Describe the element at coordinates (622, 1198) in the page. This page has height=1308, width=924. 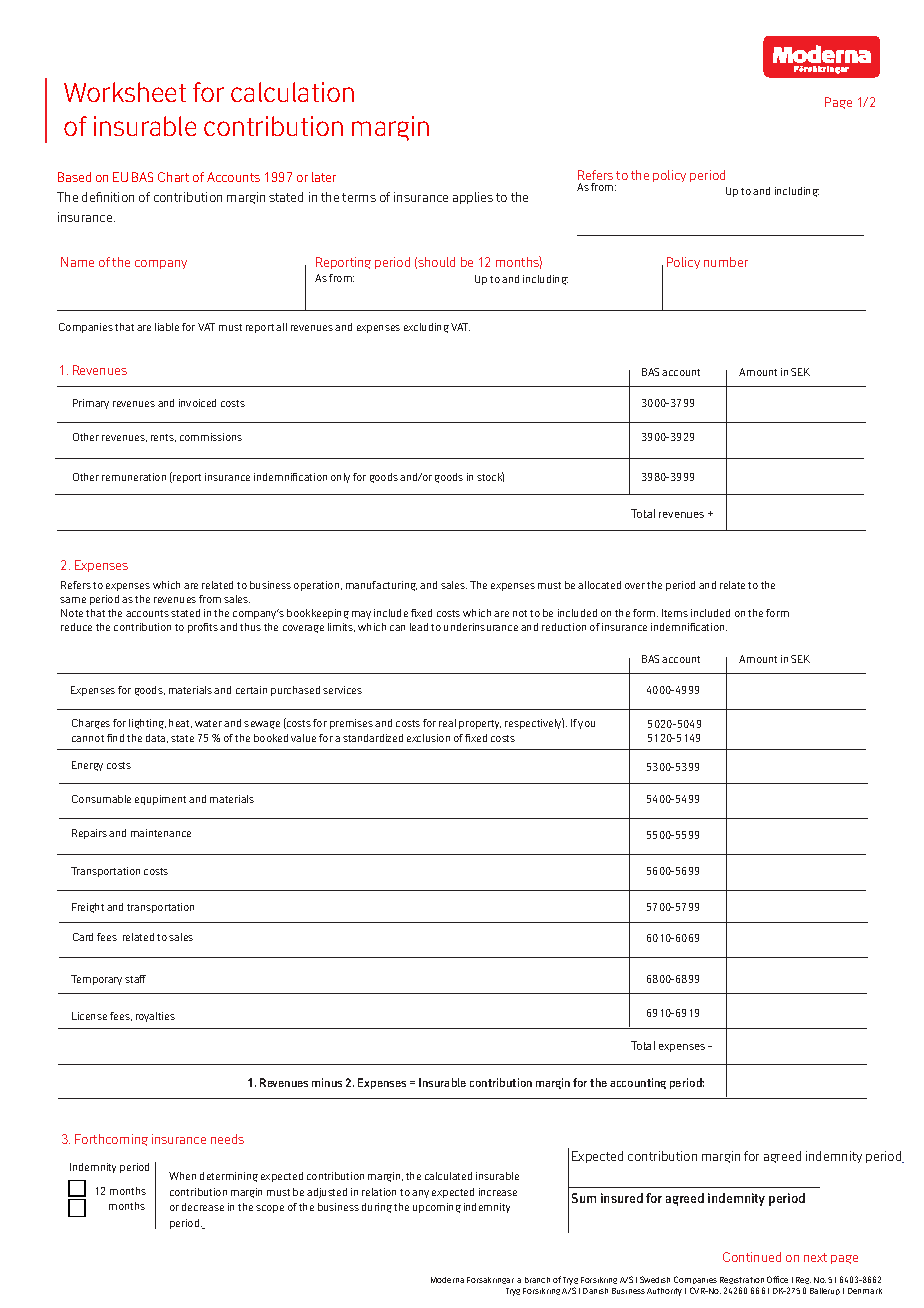
I see `insured` at that location.
